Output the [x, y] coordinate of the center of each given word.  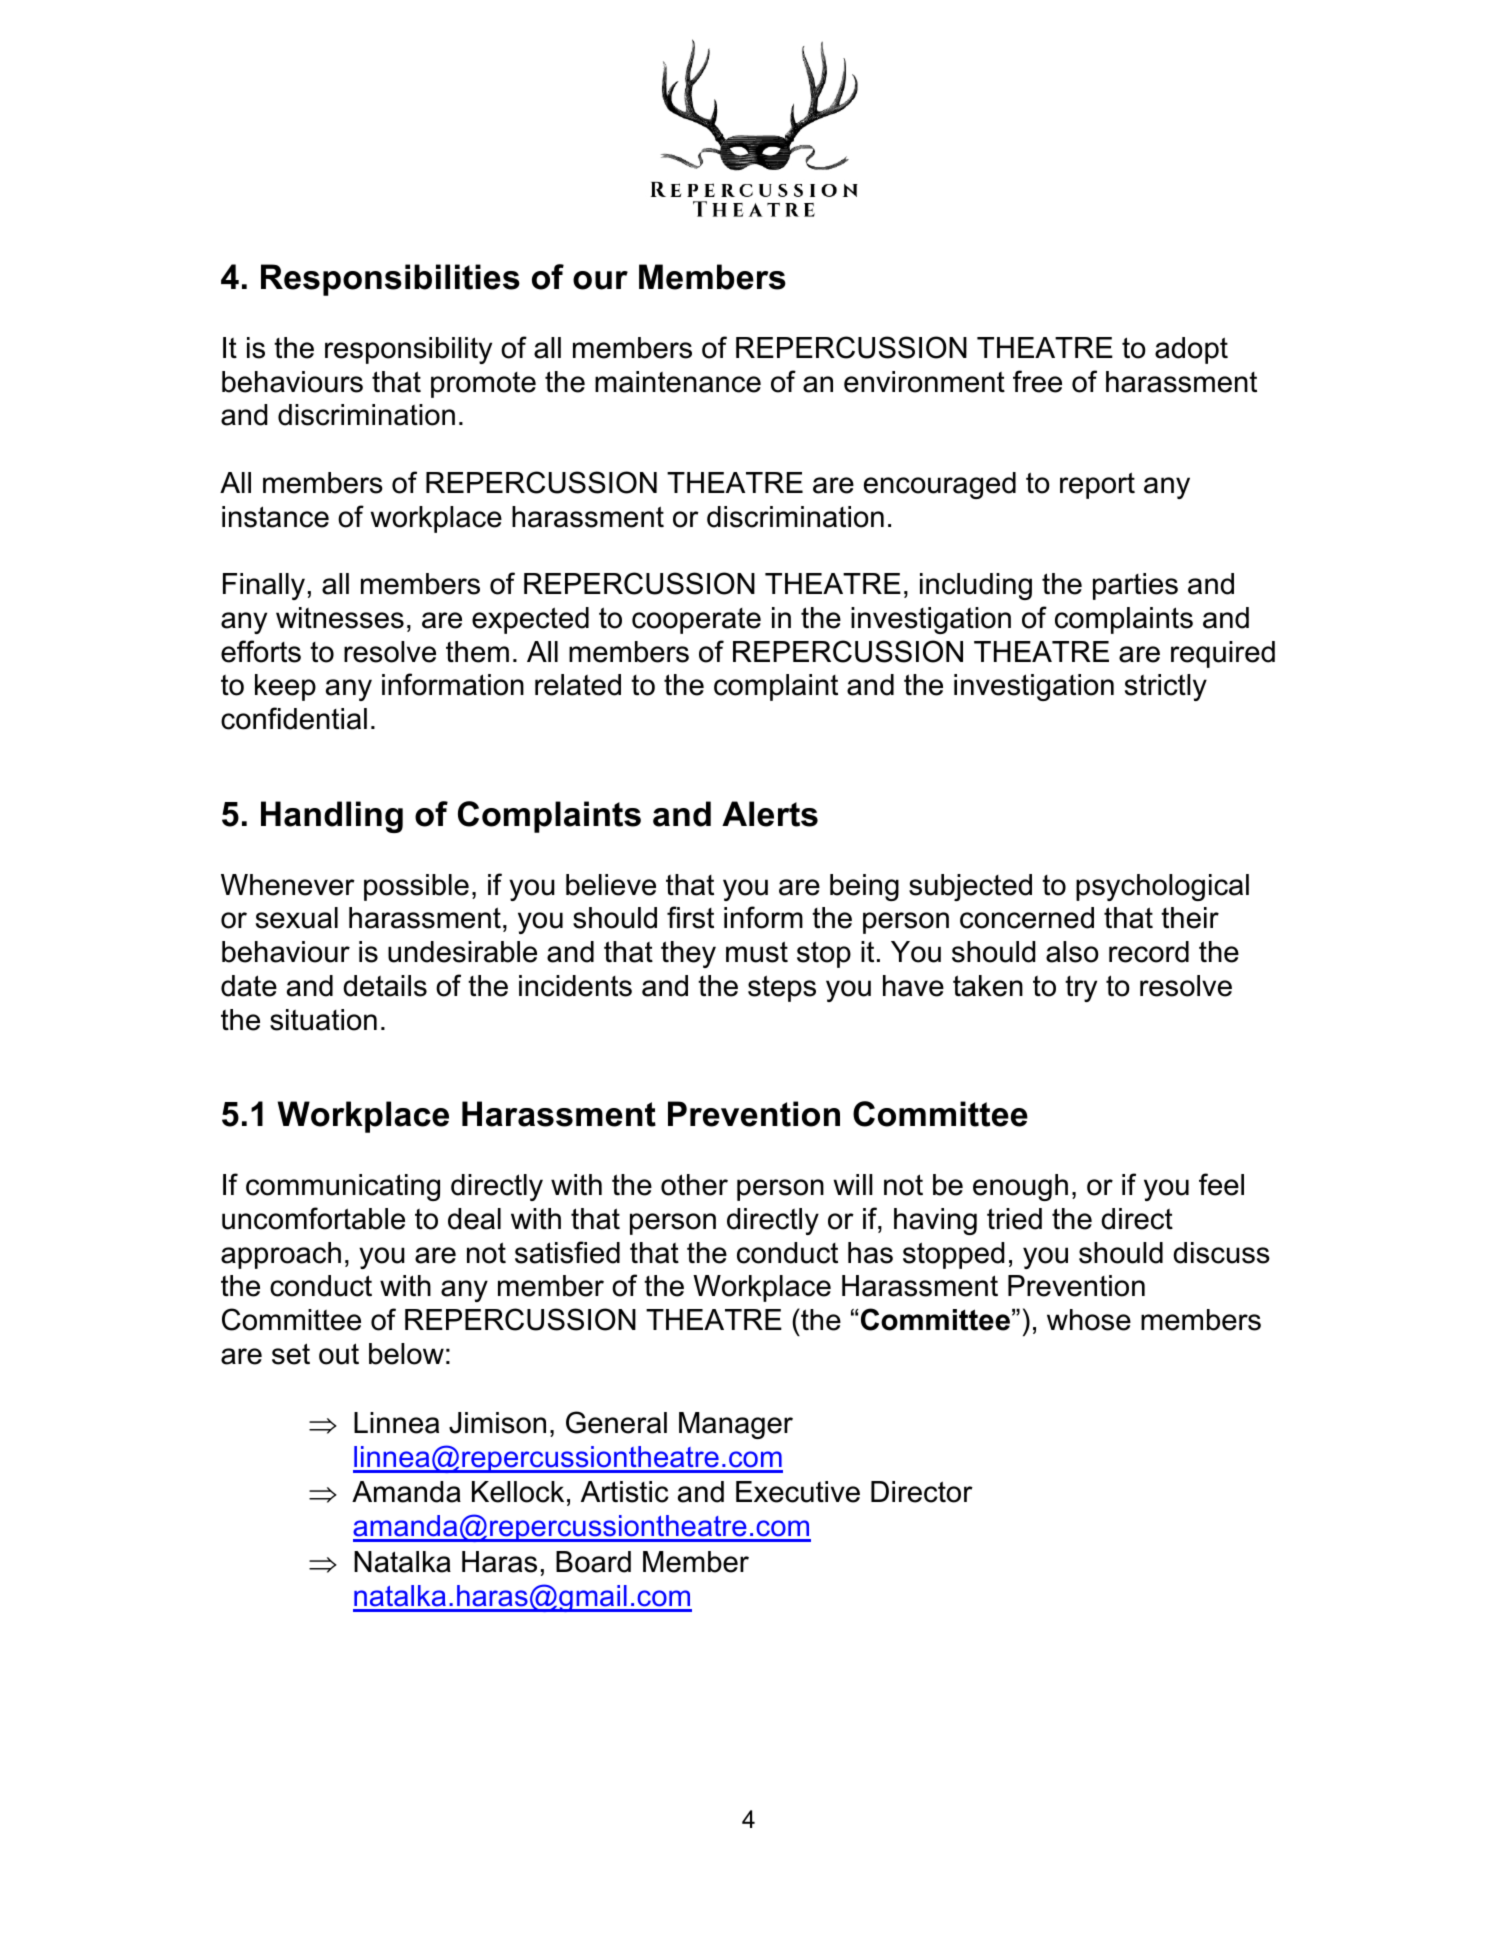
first [690, 917]
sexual [297, 918]
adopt [1191, 350]
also [1072, 952]
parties [1135, 586]
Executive [798, 1492]
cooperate [696, 621]
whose [1089, 1320]
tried [1014, 1219]
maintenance [678, 382]
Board [593, 1562]
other [694, 1185]
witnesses [340, 618]
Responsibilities [390, 280]
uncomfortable [313, 1218]
